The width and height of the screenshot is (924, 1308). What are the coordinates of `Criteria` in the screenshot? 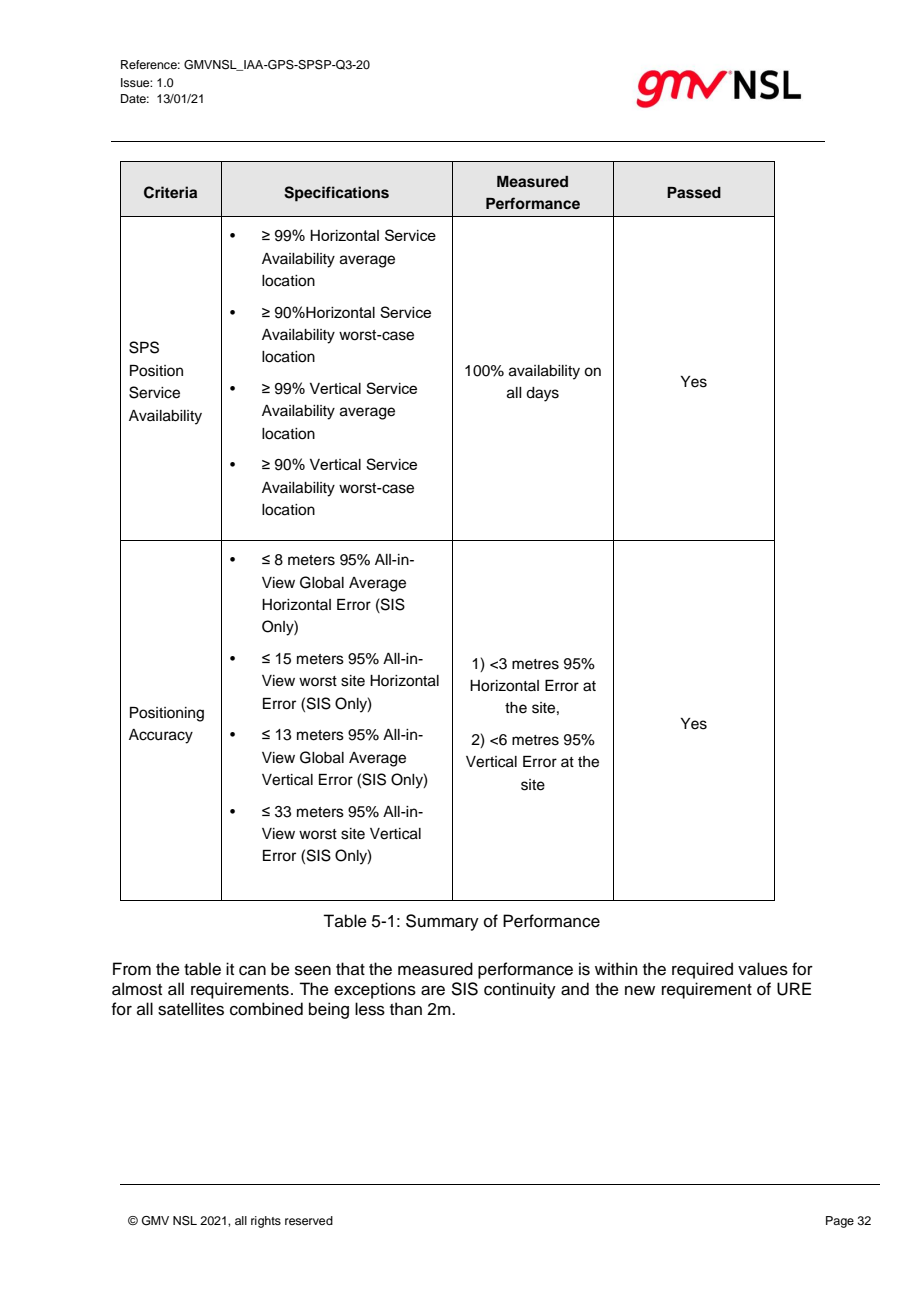 It's located at (170, 192).
